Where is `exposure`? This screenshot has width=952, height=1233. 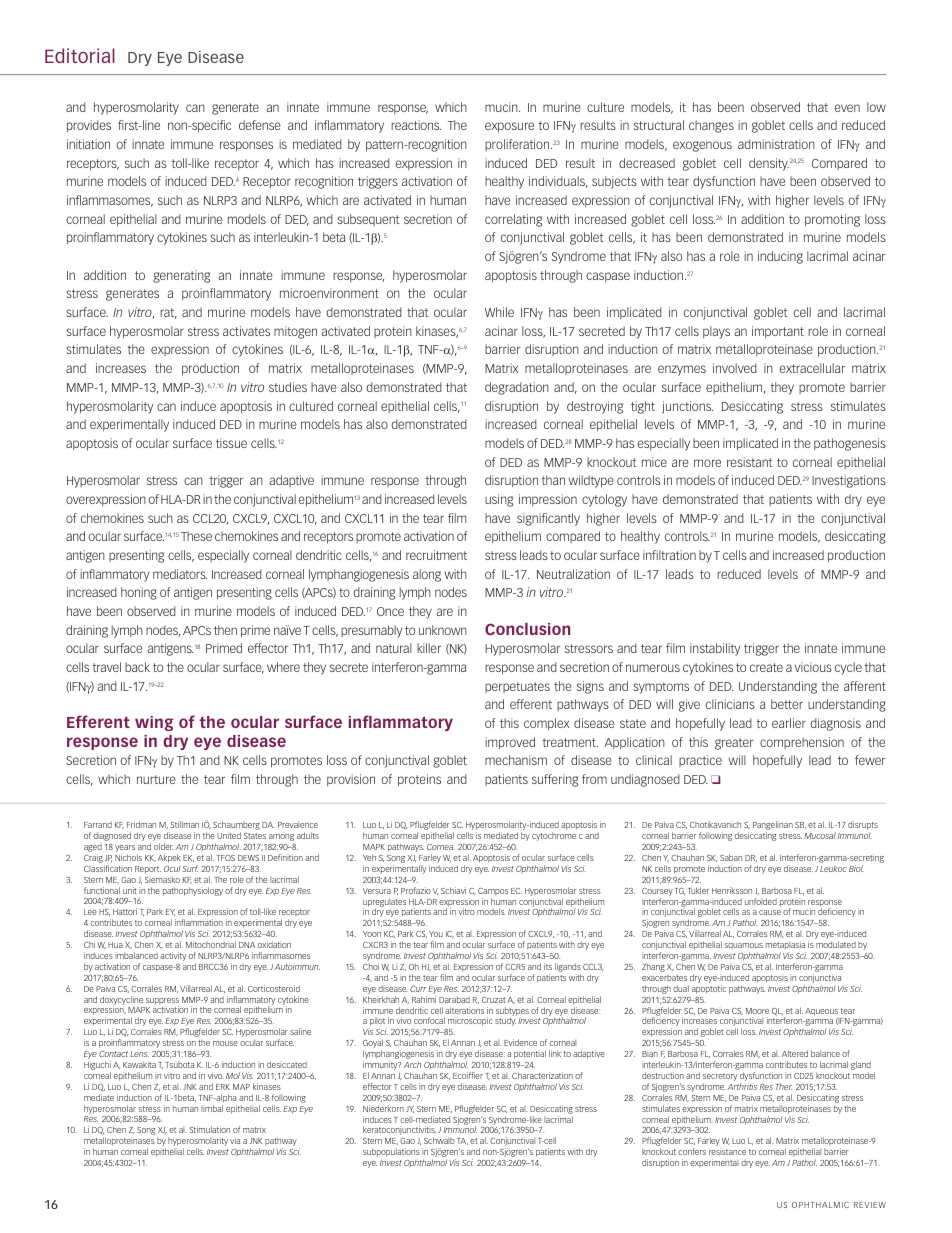 exposure is located at coordinates (509, 127).
